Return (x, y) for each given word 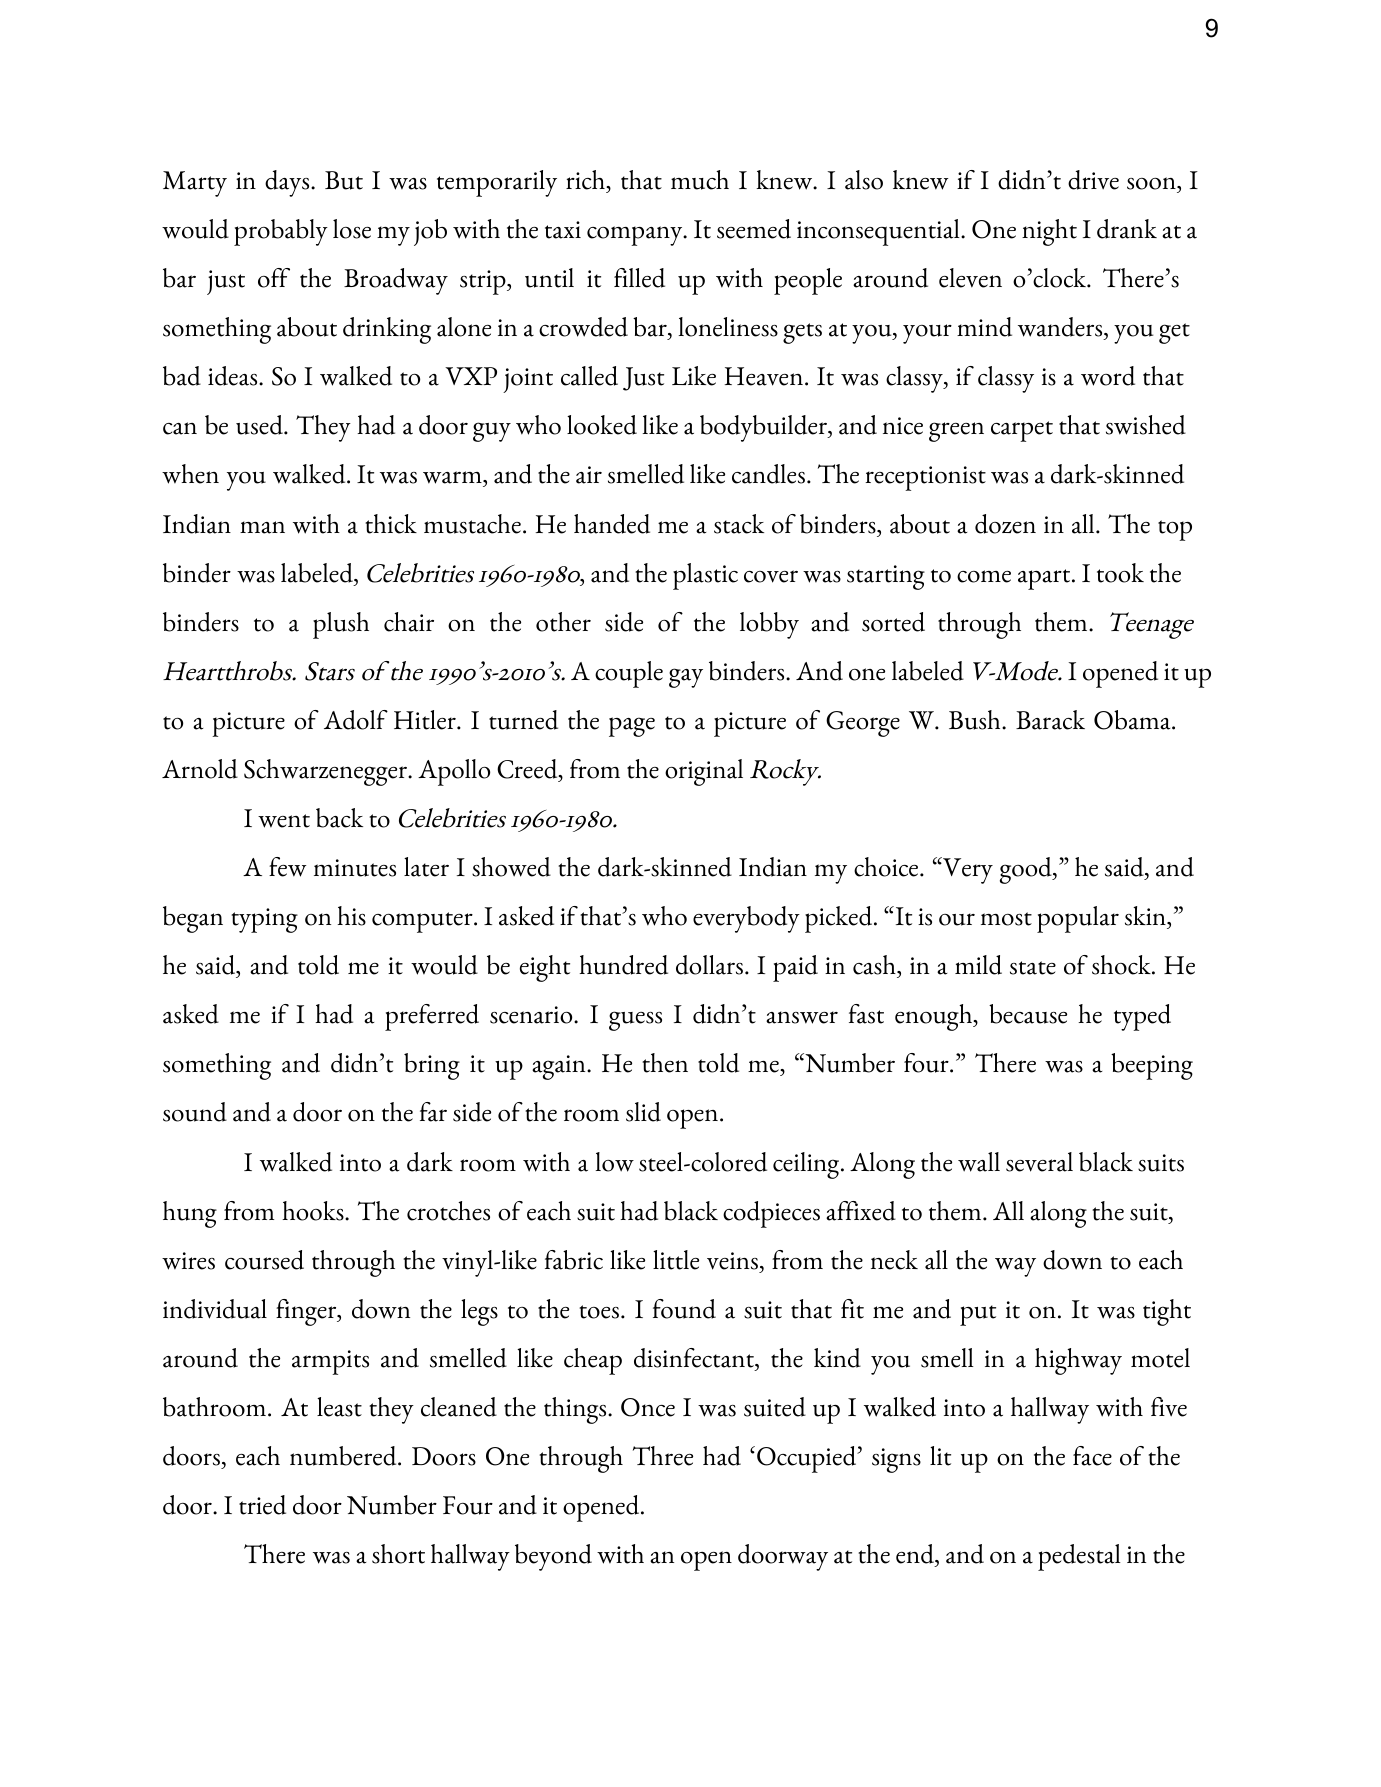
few (287, 867)
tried (262, 1505)
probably (281, 232)
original (704, 772)
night (1049, 232)
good (1027, 870)
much (700, 180)
